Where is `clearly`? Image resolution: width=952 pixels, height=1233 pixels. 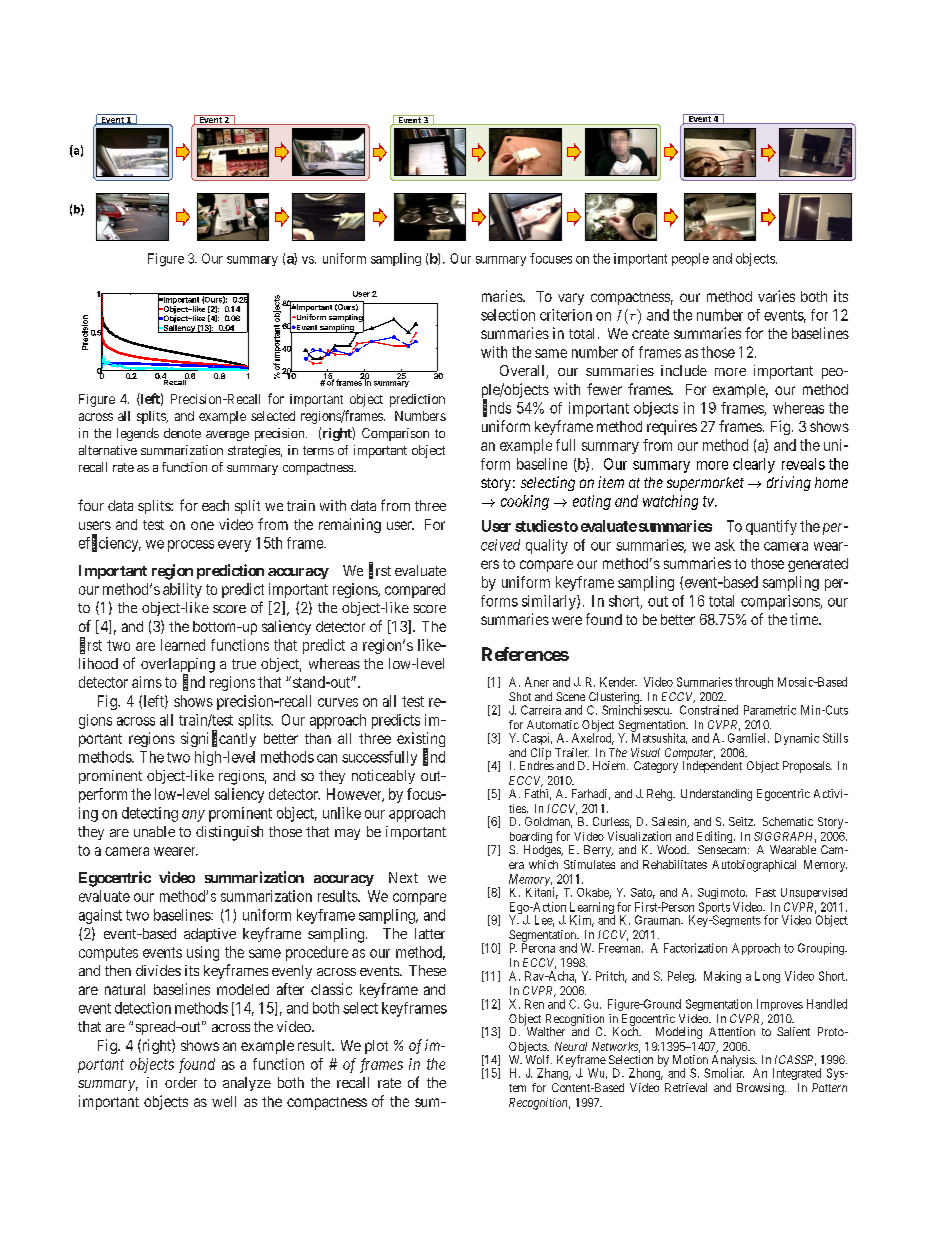
clearly is located at coordinates (754, 465).
